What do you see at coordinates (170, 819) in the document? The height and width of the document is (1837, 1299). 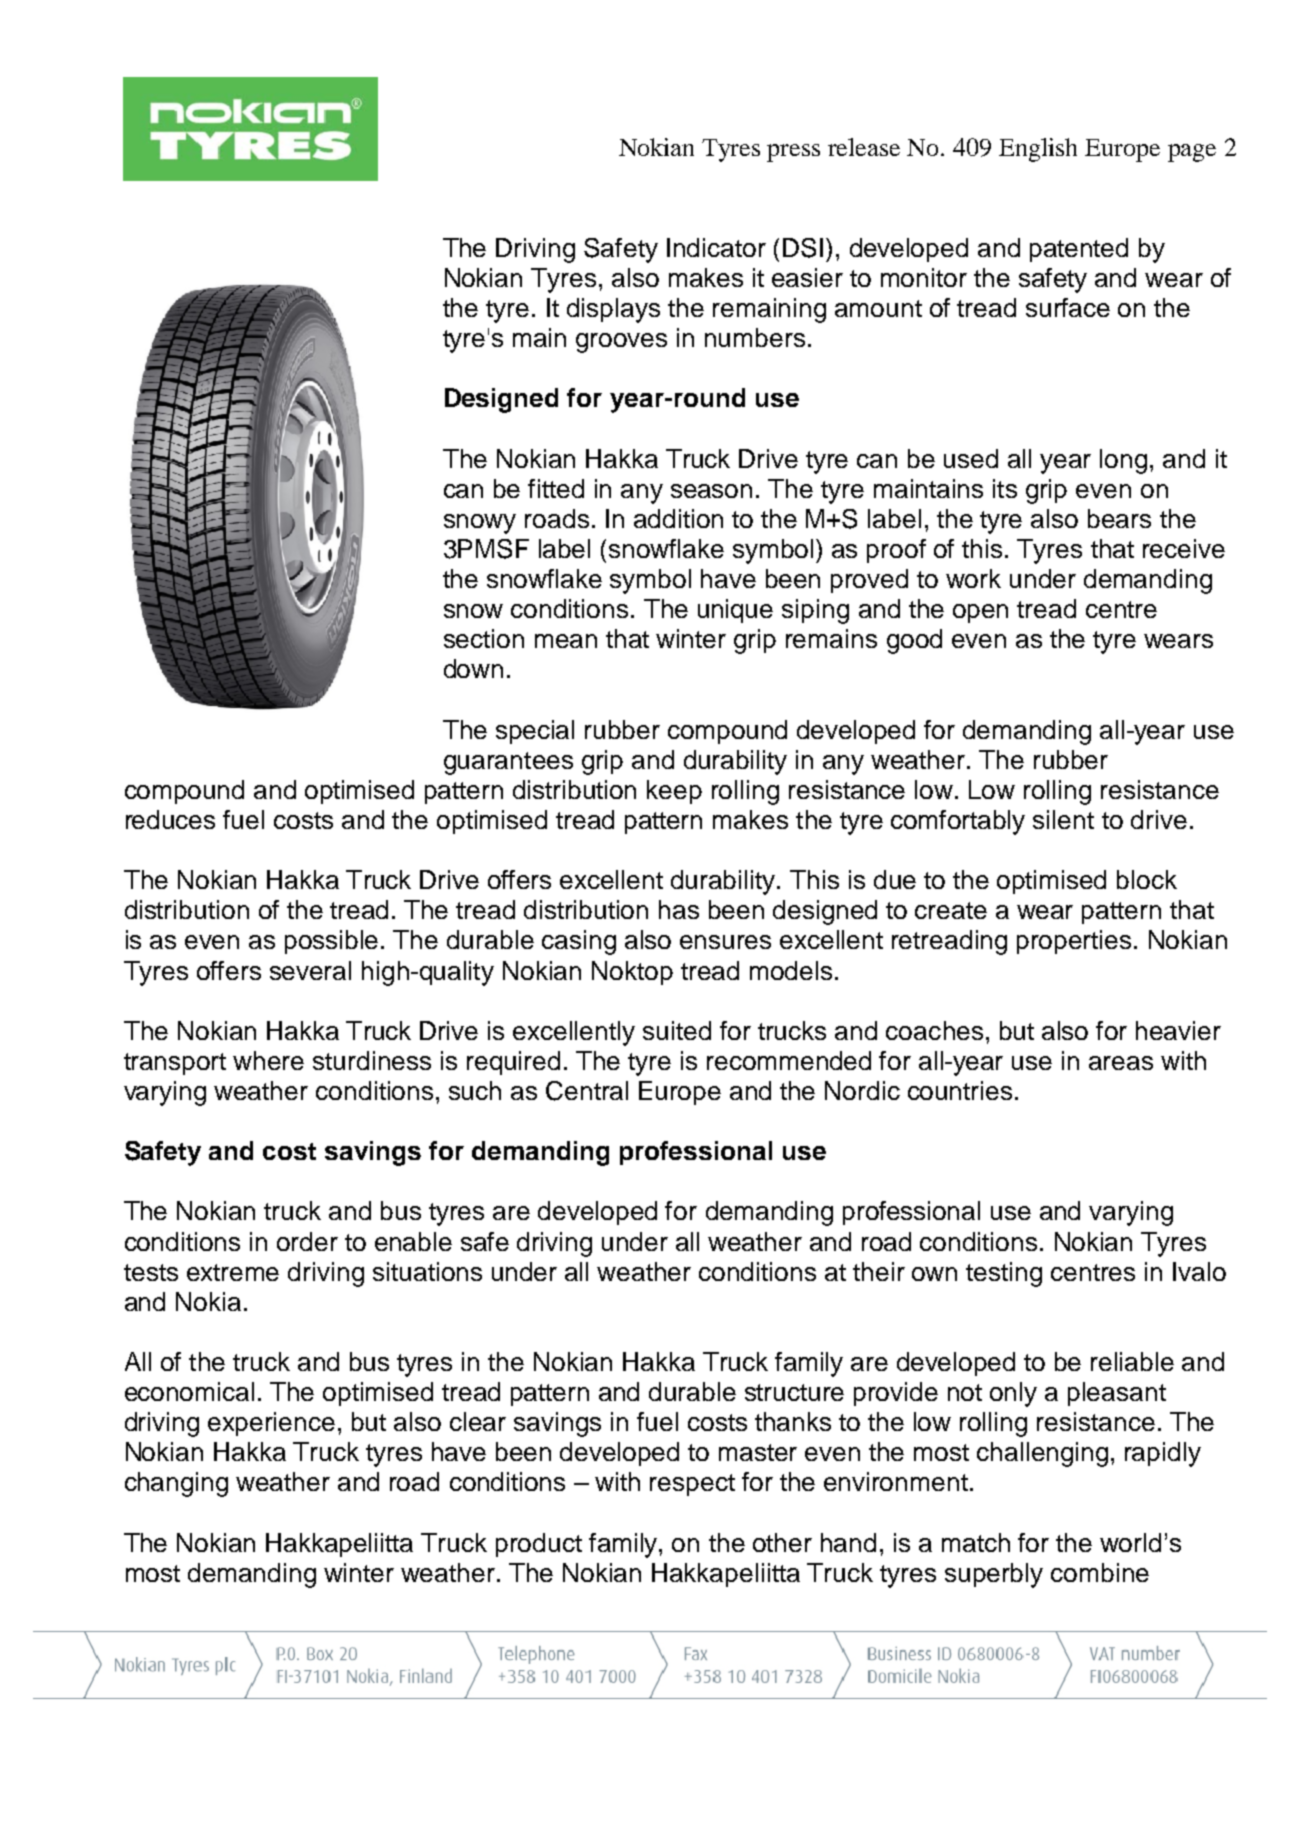 I see `reduces` at bounding box center [170, 819].
